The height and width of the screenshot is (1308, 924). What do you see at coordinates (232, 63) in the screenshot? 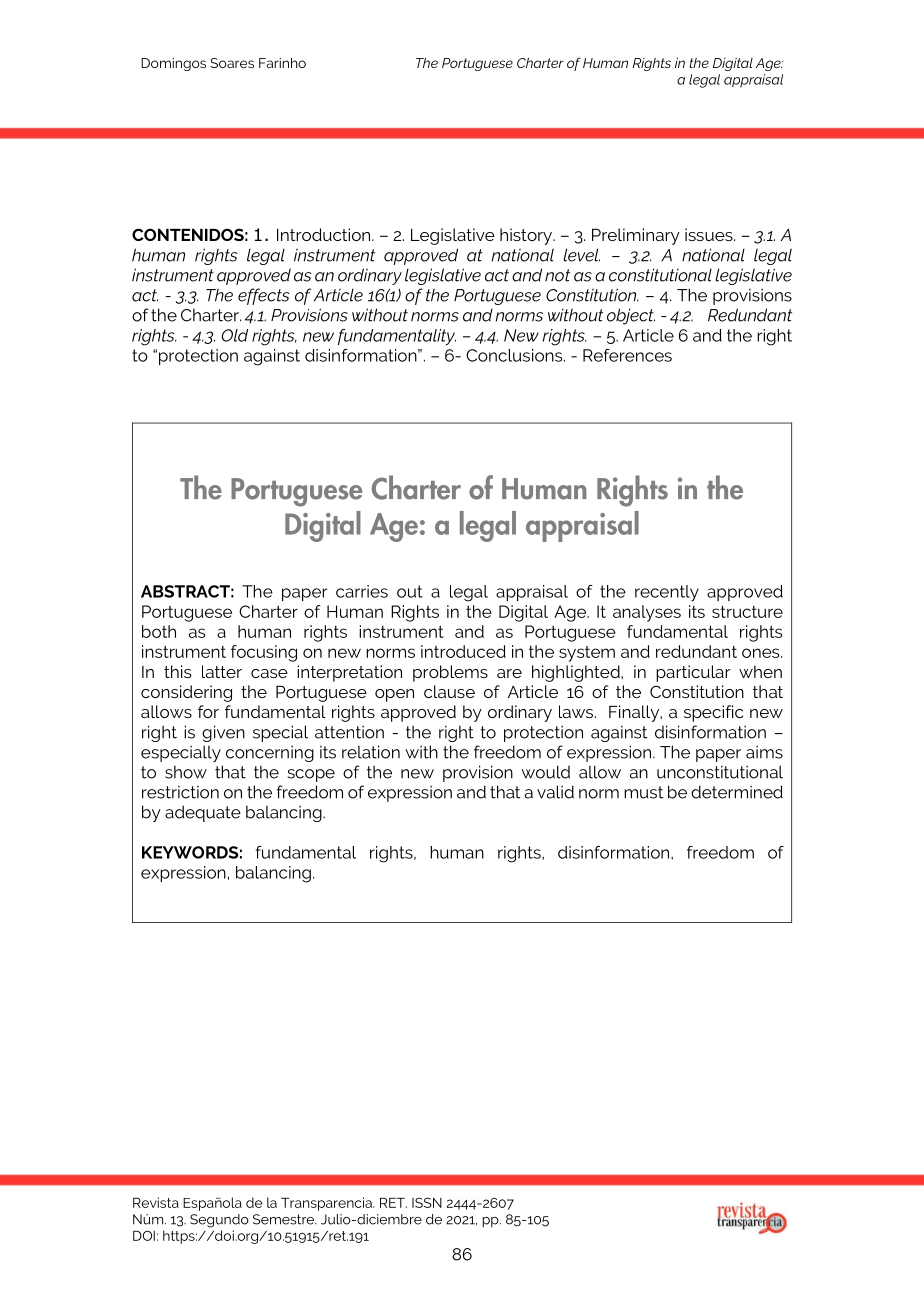
I see `Soares` at bounding box center [232, 63].
